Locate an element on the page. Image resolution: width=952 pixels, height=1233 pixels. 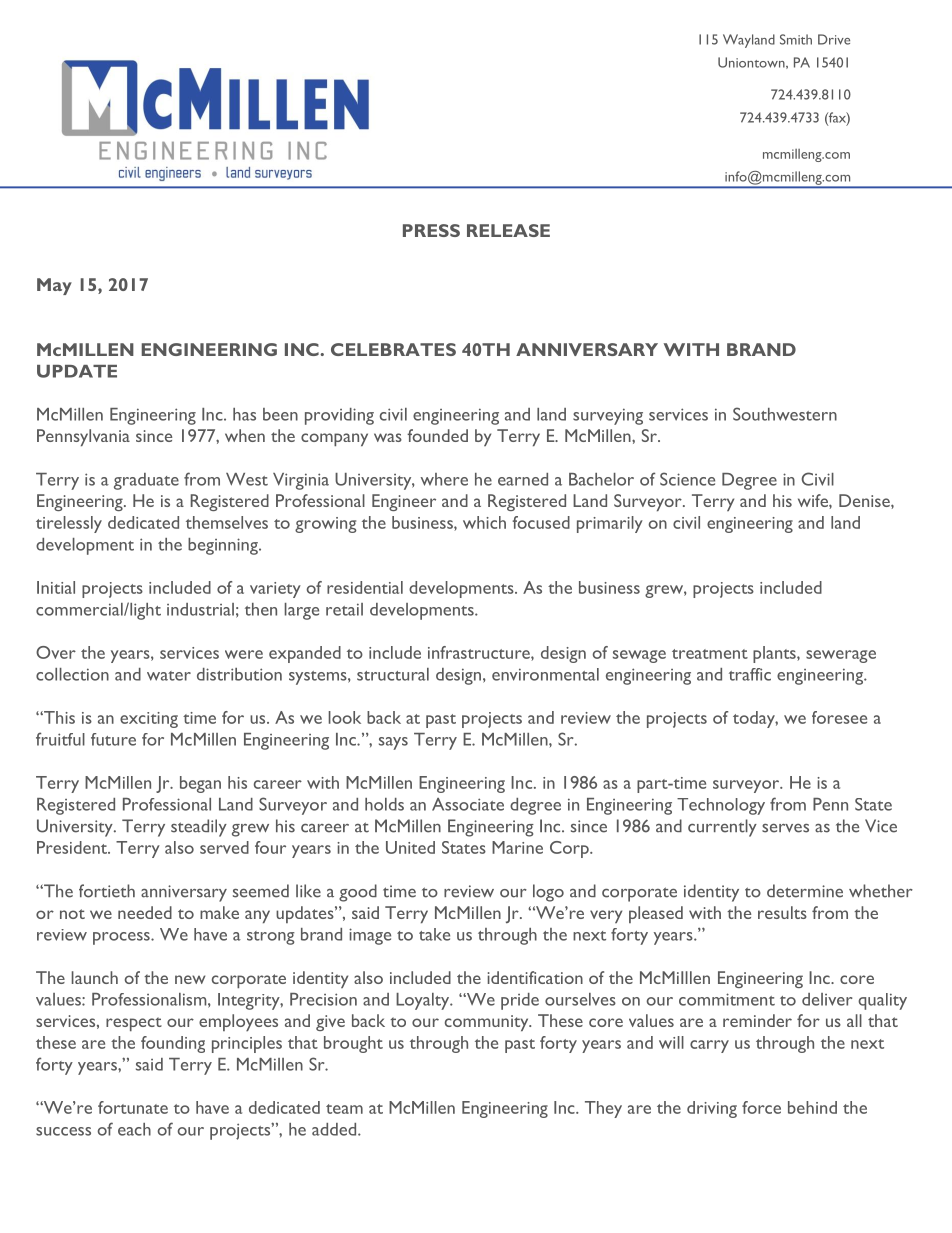
has is located at coordinates (244, 414).
